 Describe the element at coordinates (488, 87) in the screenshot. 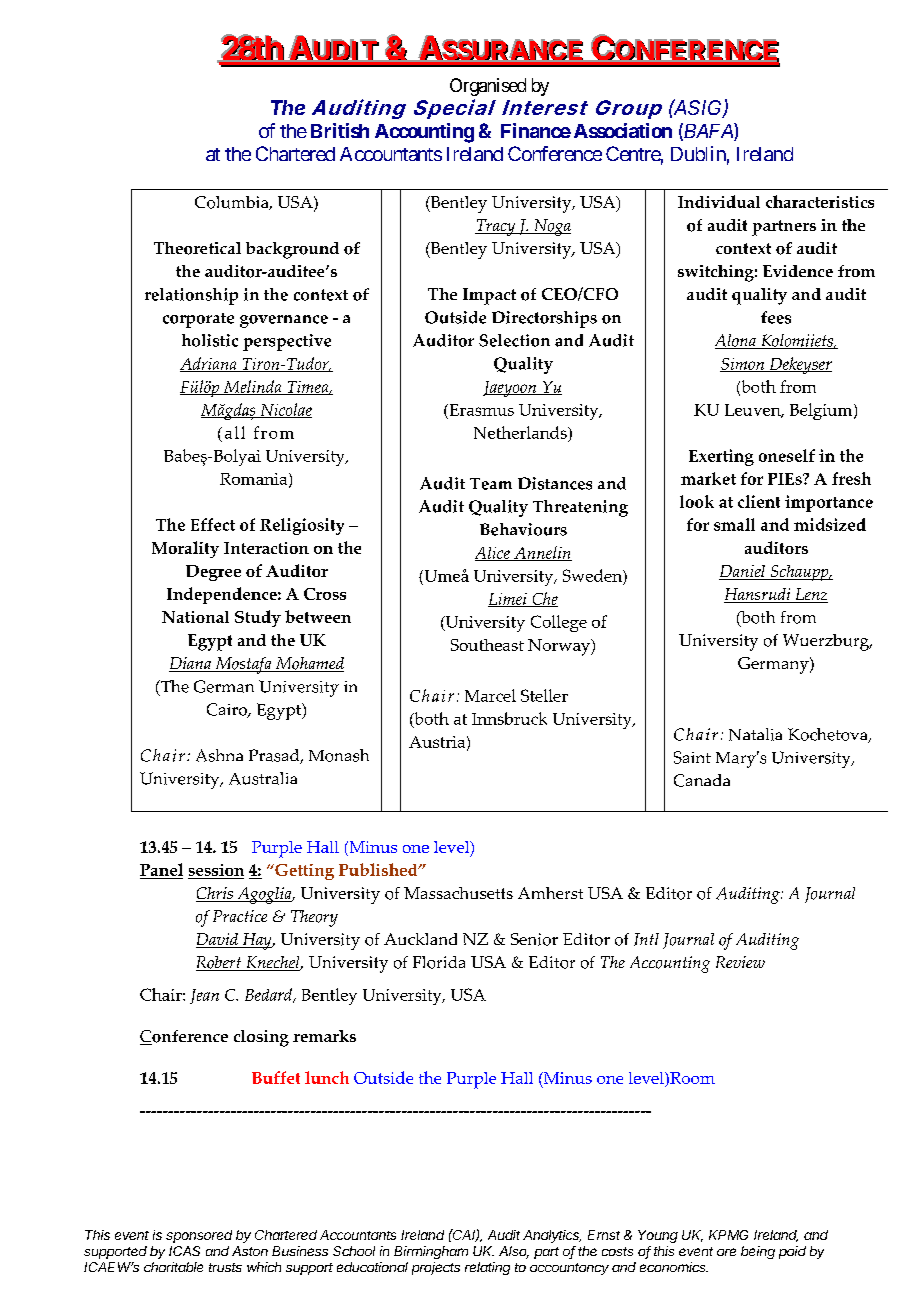

I see `Organised` at that location.
